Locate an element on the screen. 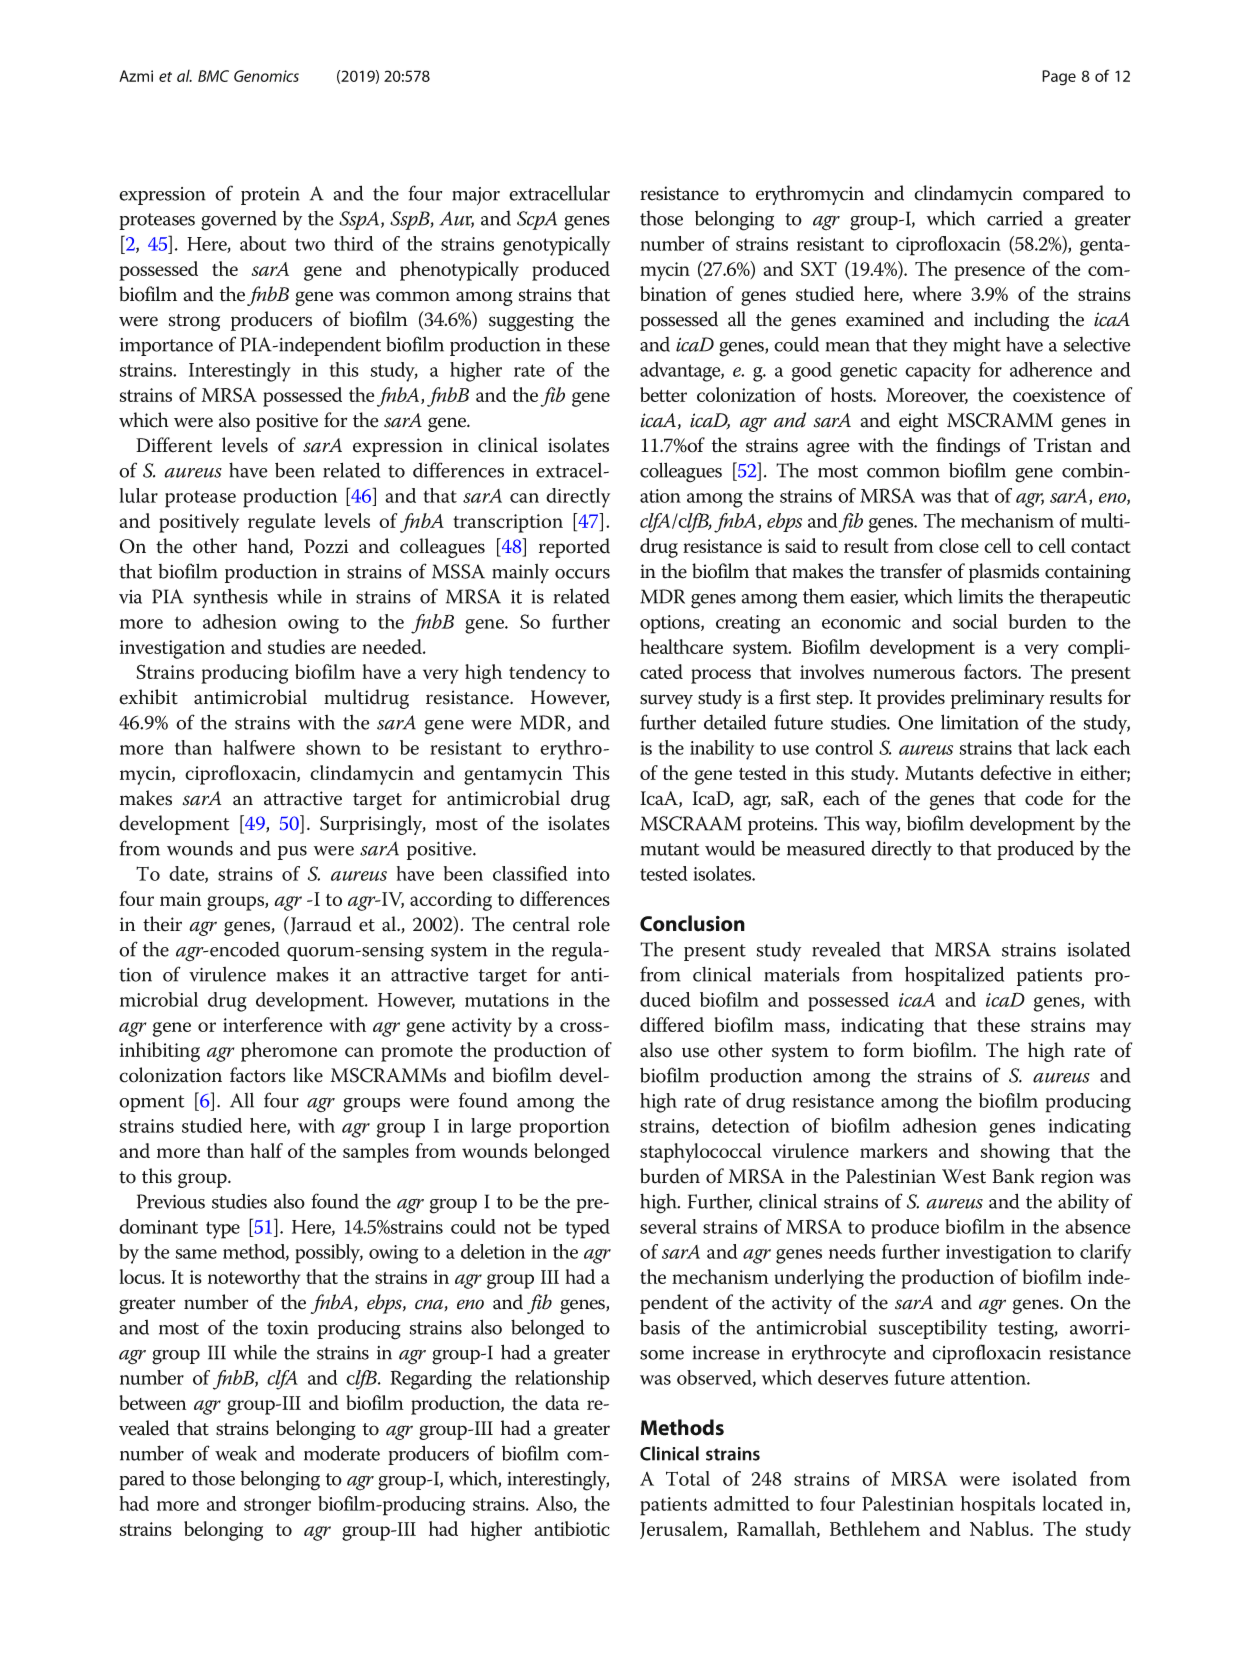  importance is located at coordinates (166, 347).
